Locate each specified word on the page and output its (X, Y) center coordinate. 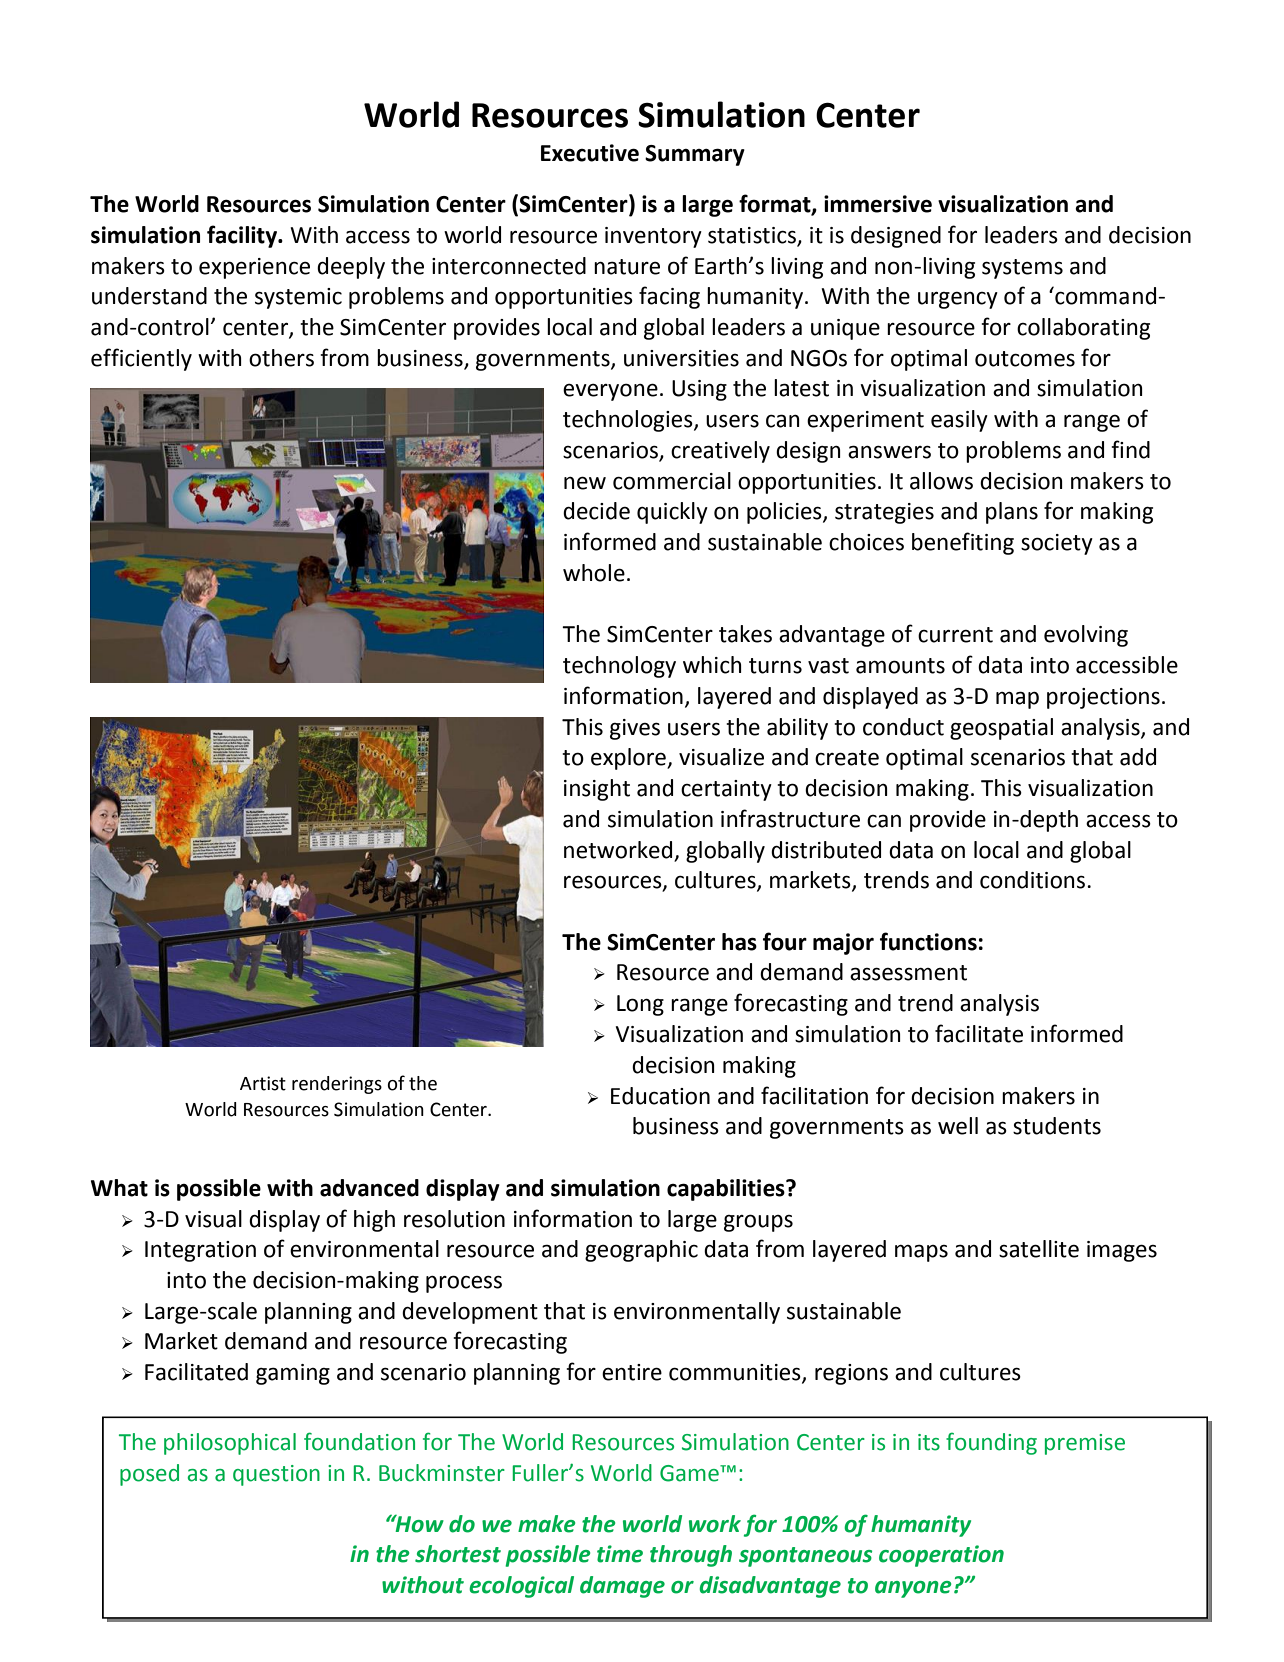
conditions (1032, 880)
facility (243, 236)
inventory (653, 237)
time (620, 1554)
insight (597, 790)
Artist (263, 1083)
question (276, 1475)
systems (1022, 269)
